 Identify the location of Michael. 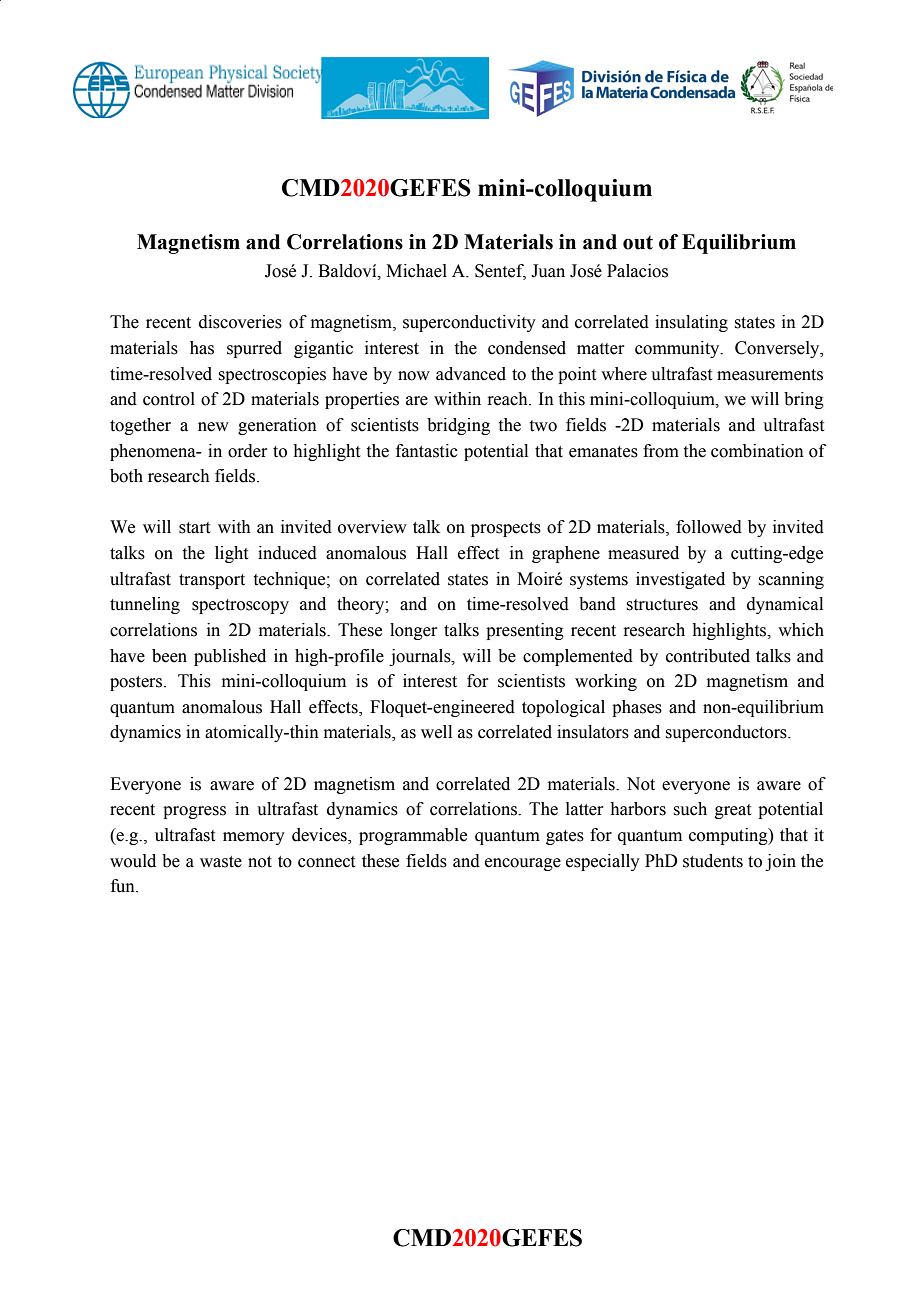
(416, 271).
